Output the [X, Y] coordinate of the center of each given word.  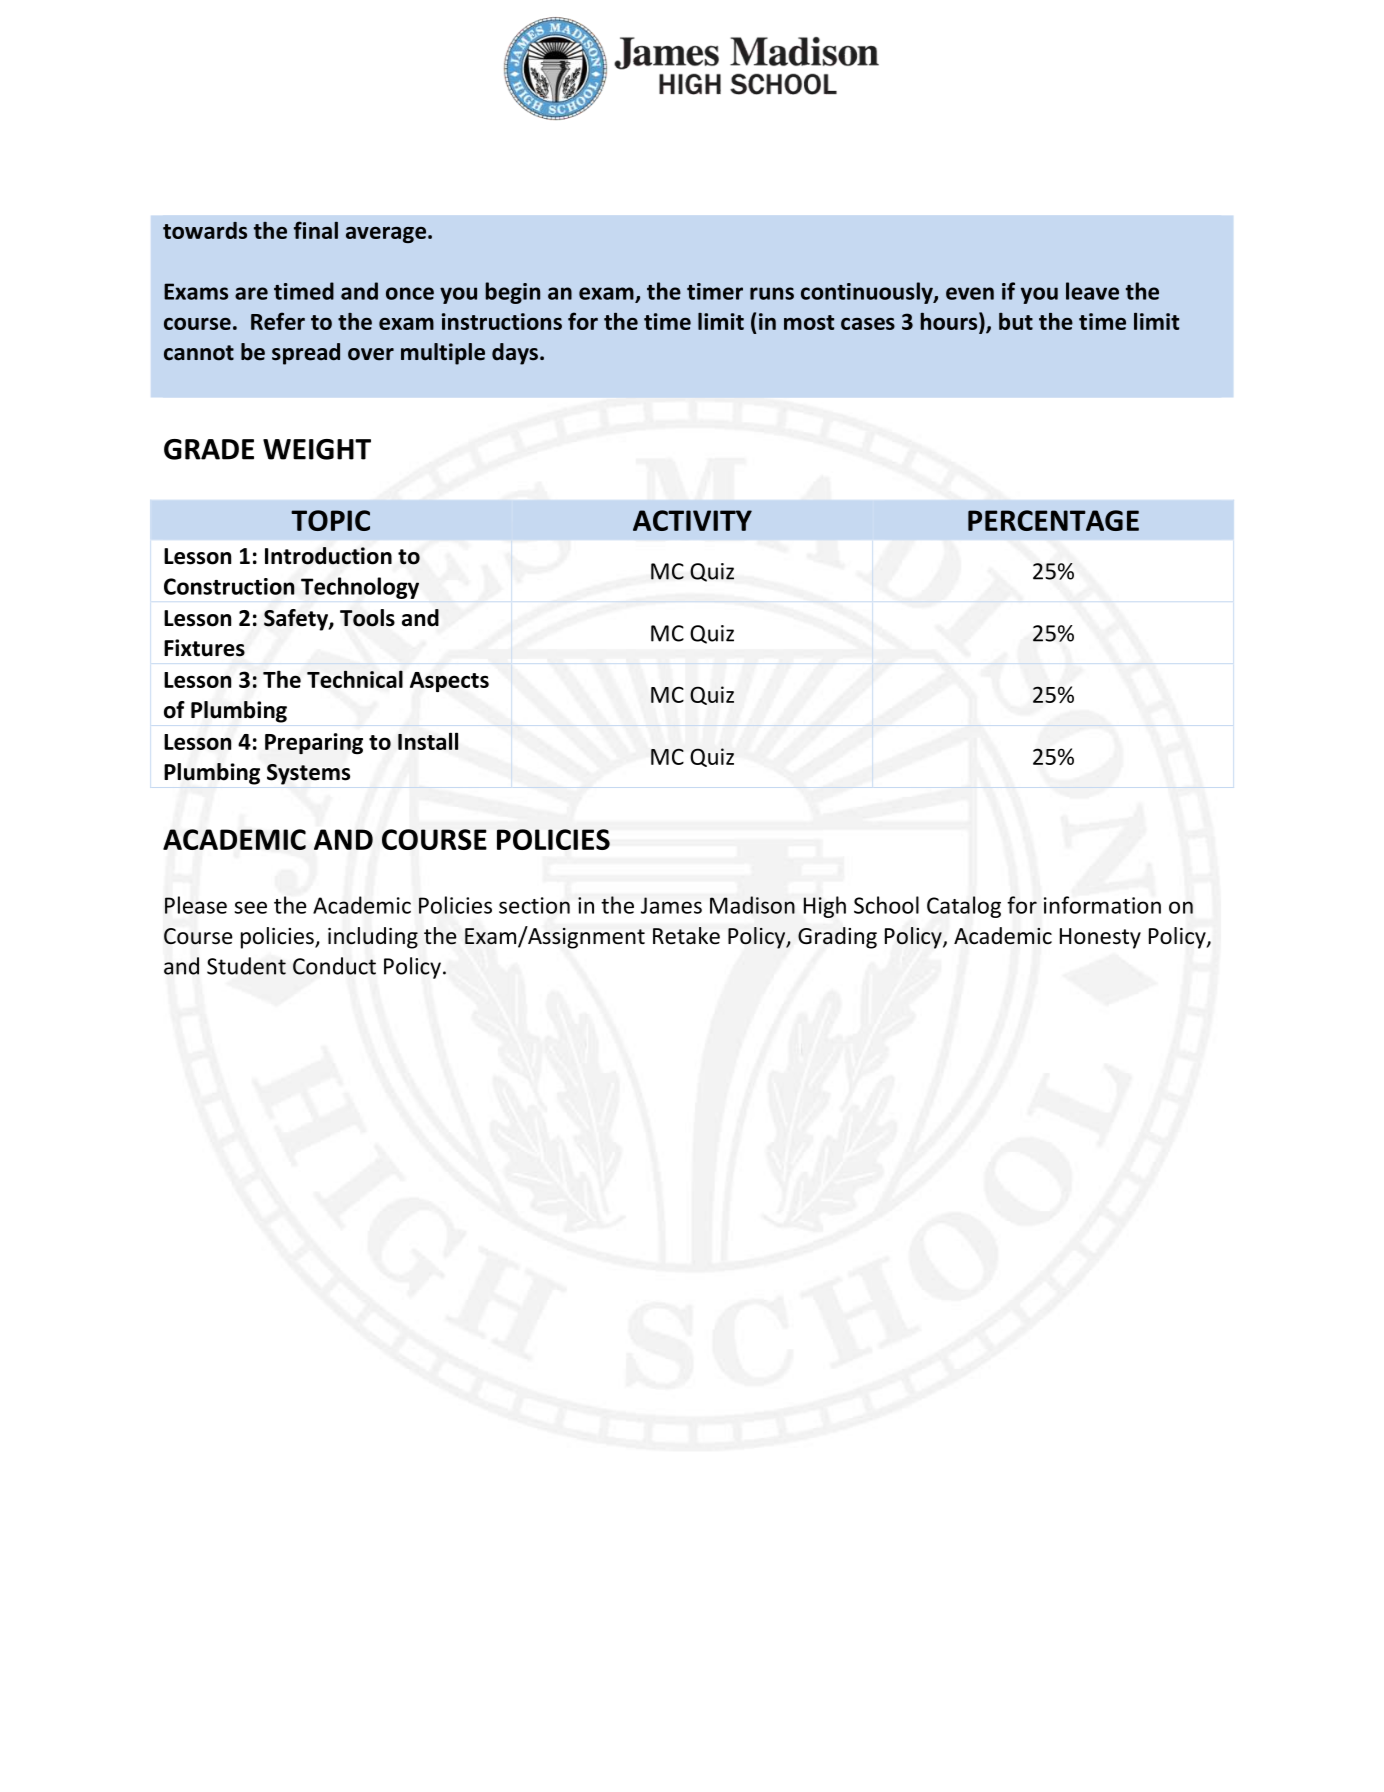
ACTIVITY [692, 520]
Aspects [449, 682]
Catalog [964, 907]
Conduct [334, 966]
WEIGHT [317, 449]
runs [772, 293]
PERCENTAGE [1053, 520]
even [970, 293]
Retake [686, 936]
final [316, 230]
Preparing [314, 744]
